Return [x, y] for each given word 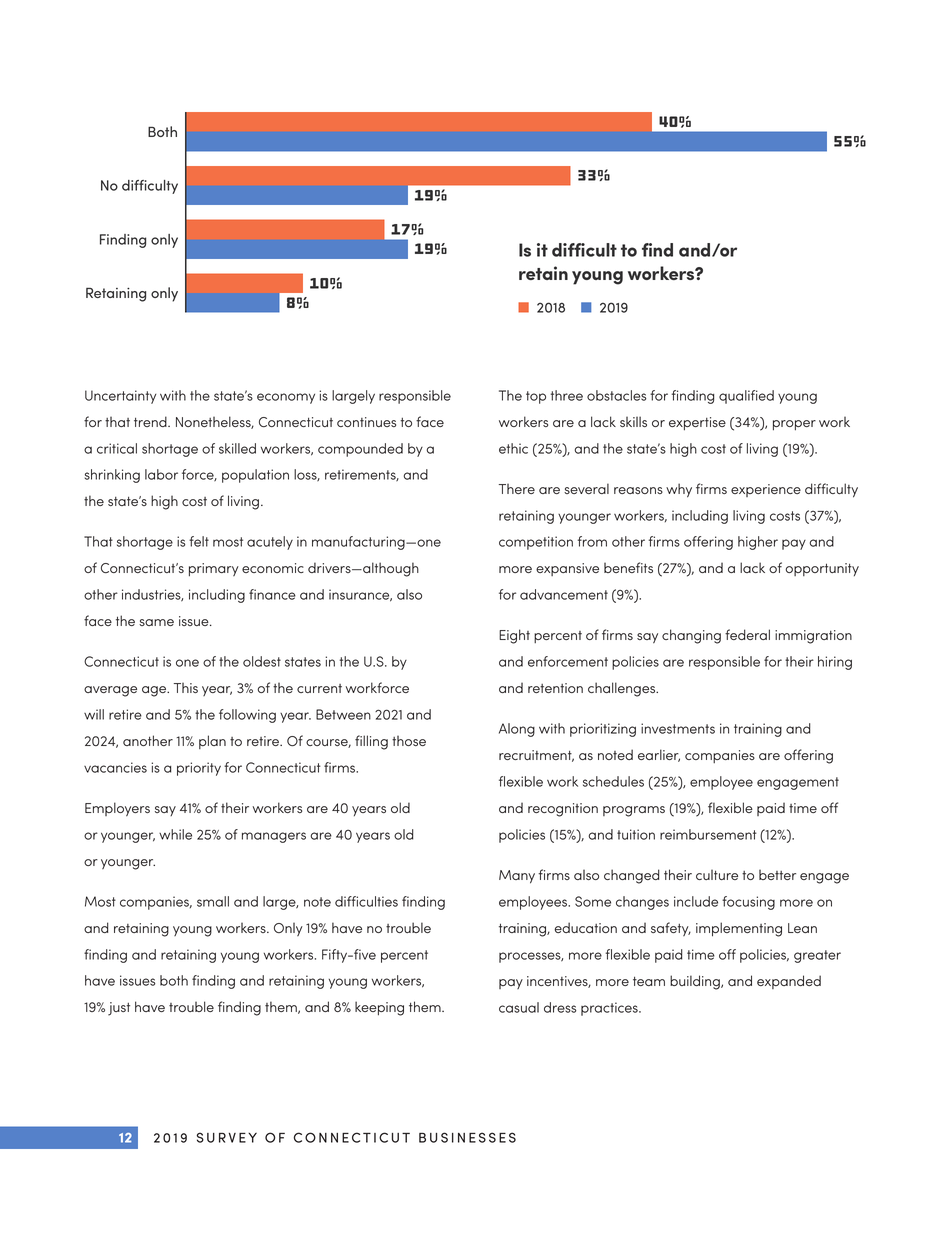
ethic [513, 448]
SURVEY [227, 1137]
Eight [514, 636]
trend [151, 421]
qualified [746, 397]
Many [517, 877]
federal [747, 634]
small [213, 901]
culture [717, 875]
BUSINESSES [467, 1137]
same [156, 622]
